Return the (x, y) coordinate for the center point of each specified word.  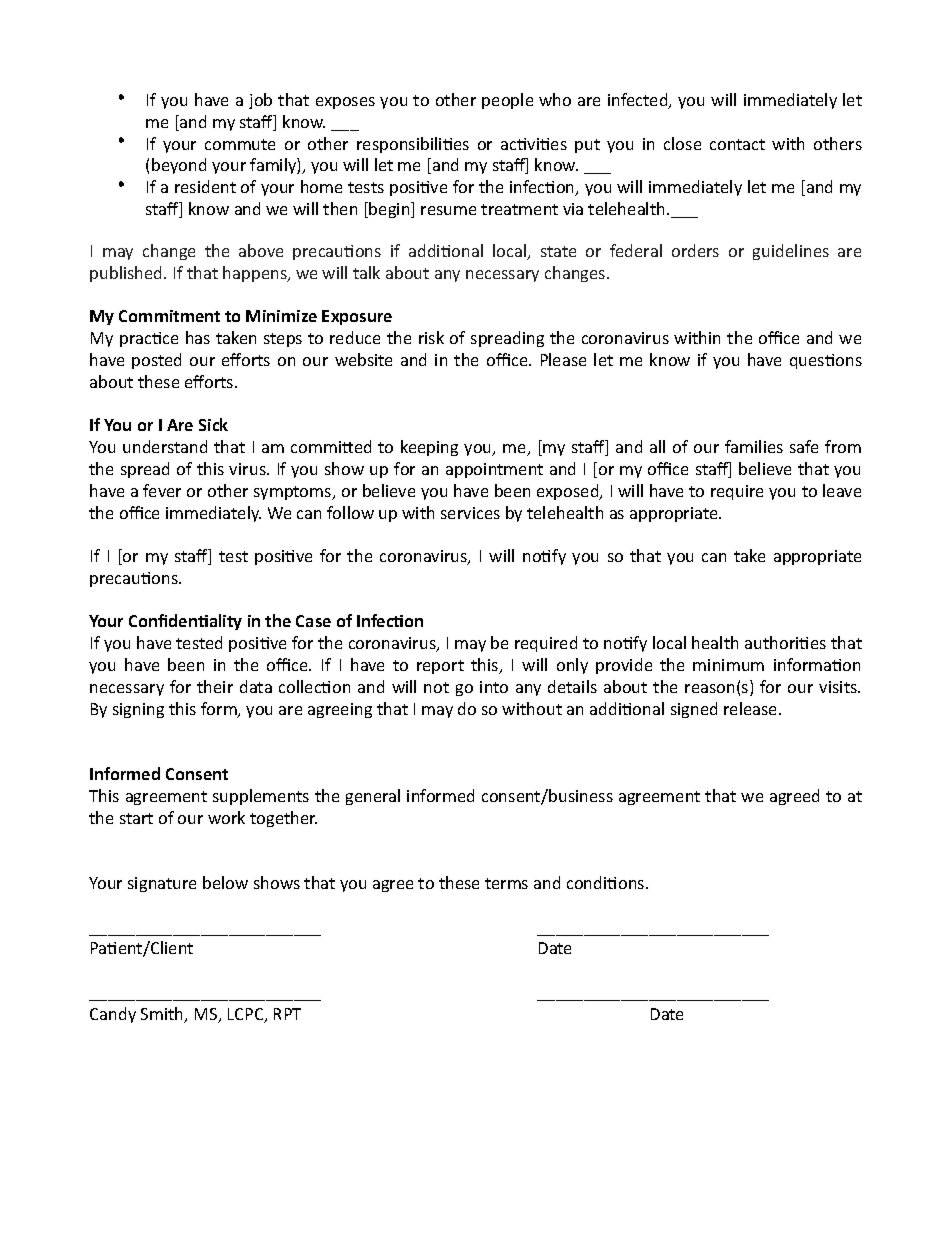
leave (842, 490)
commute (240, 144)
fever (162, 490)
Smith (163, 1015)
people (507, 101)
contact (737, 144)
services (470, 513)
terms (506, 883)
